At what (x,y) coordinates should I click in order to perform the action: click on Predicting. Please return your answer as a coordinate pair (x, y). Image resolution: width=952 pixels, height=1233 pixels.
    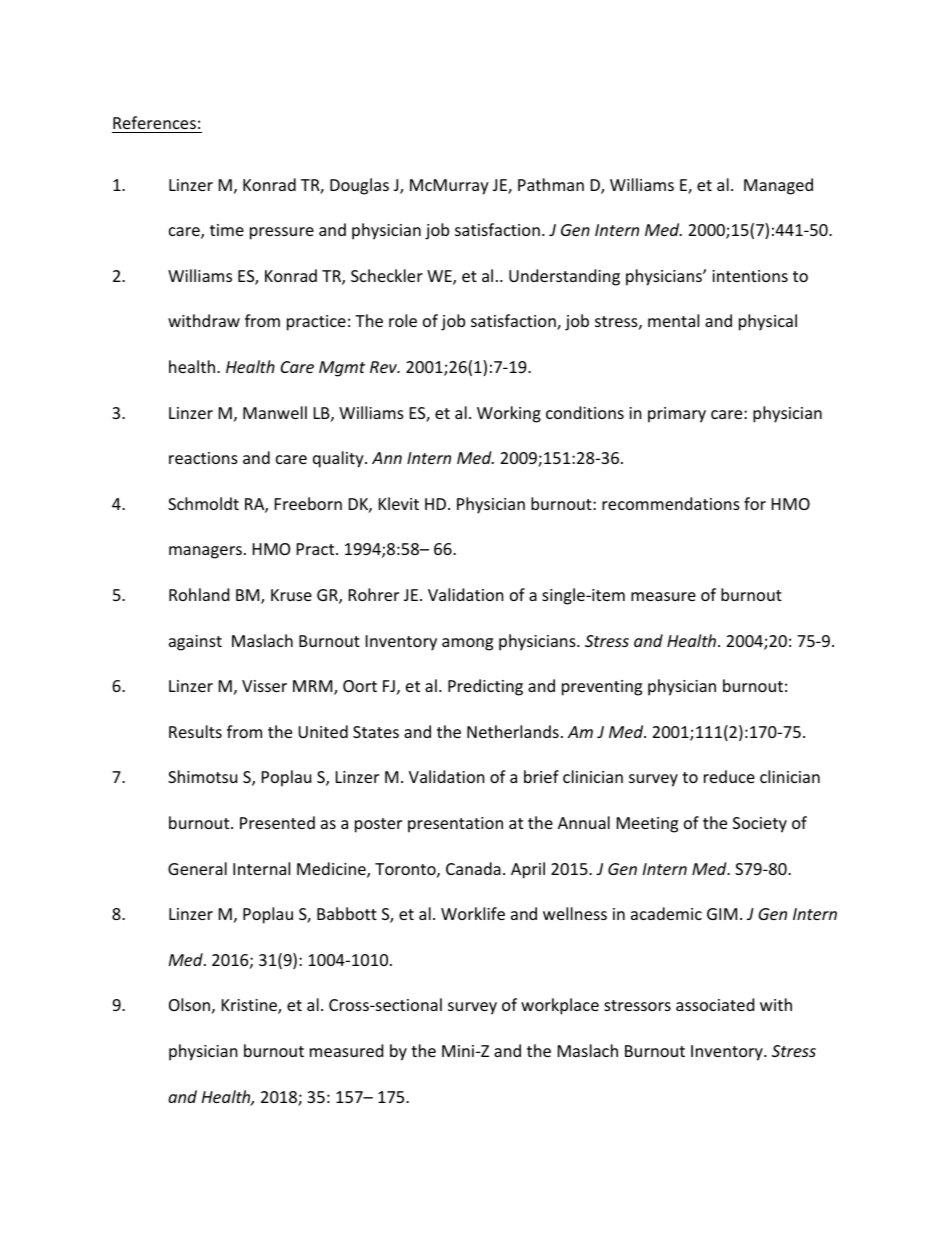
    Looking at the image, I should click on (485, 687).
